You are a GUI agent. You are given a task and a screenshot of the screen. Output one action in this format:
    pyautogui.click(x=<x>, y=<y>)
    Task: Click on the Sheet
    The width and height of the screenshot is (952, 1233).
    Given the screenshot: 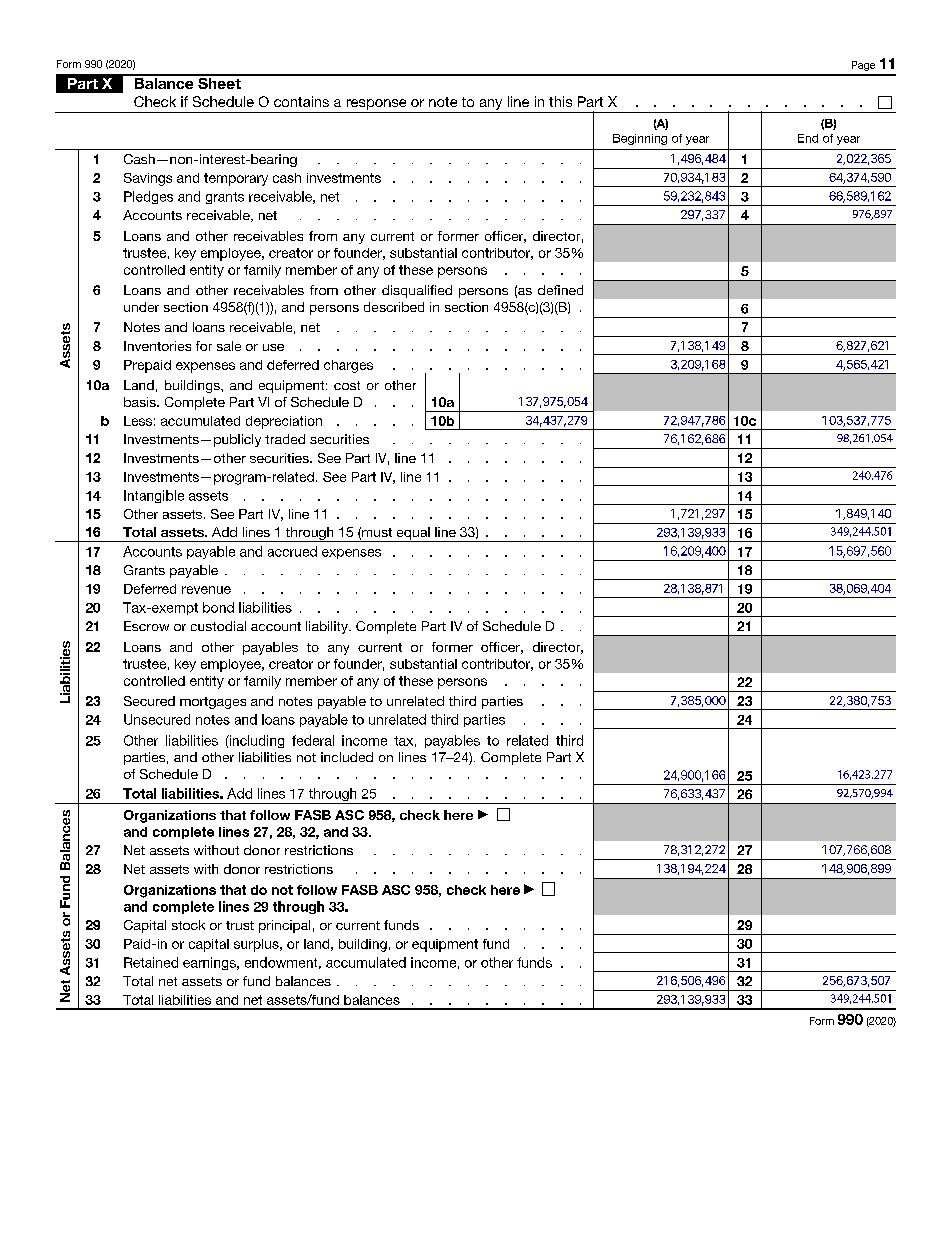 What is the action you would take?
    pyautogui.click(x=219, y=82)
